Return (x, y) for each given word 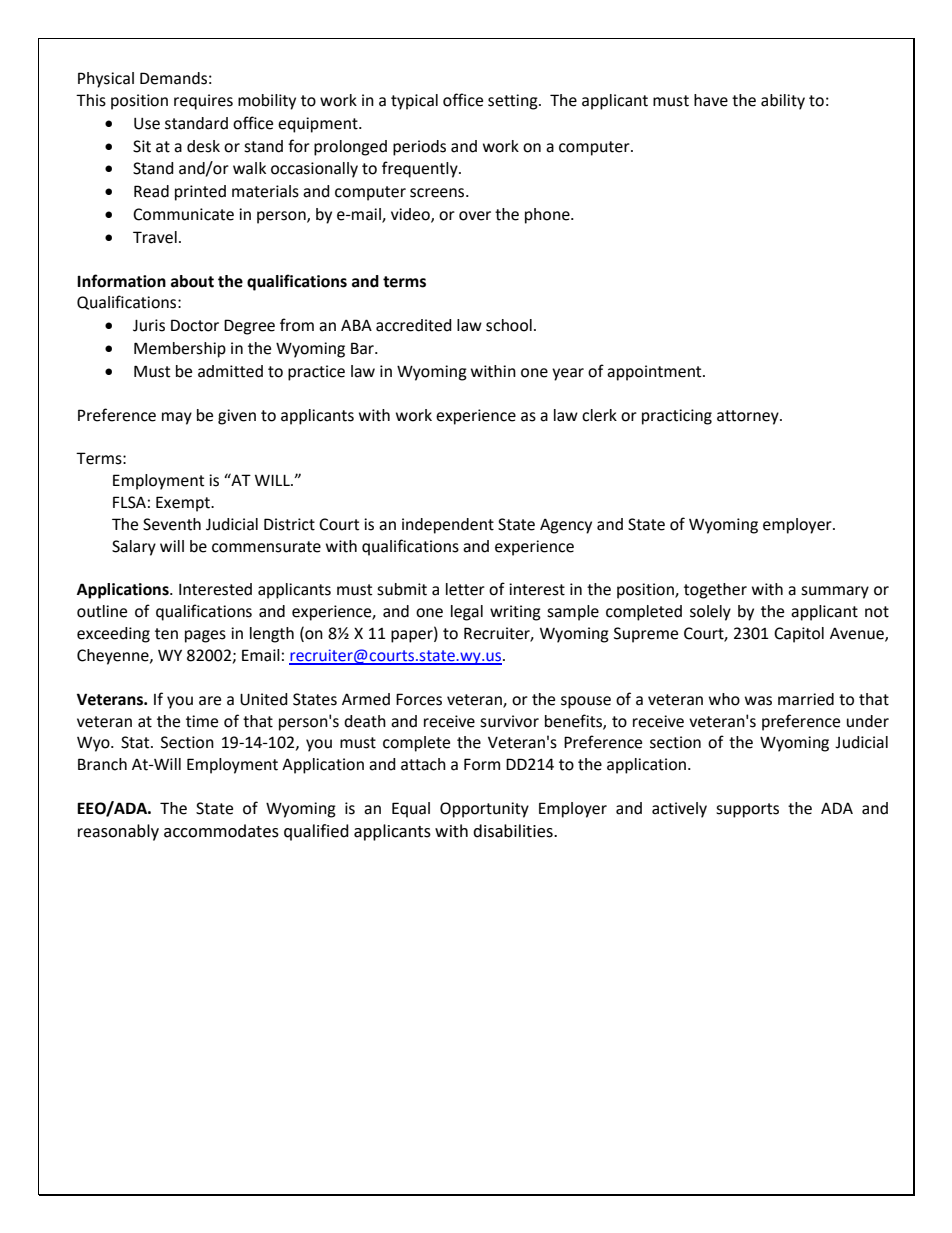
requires (203, 102)
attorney (749, 417)
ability (783, 102)
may (177, 418)
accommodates (221, 831)
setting (514, 102)
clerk (599, 415)
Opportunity (484, 810)
